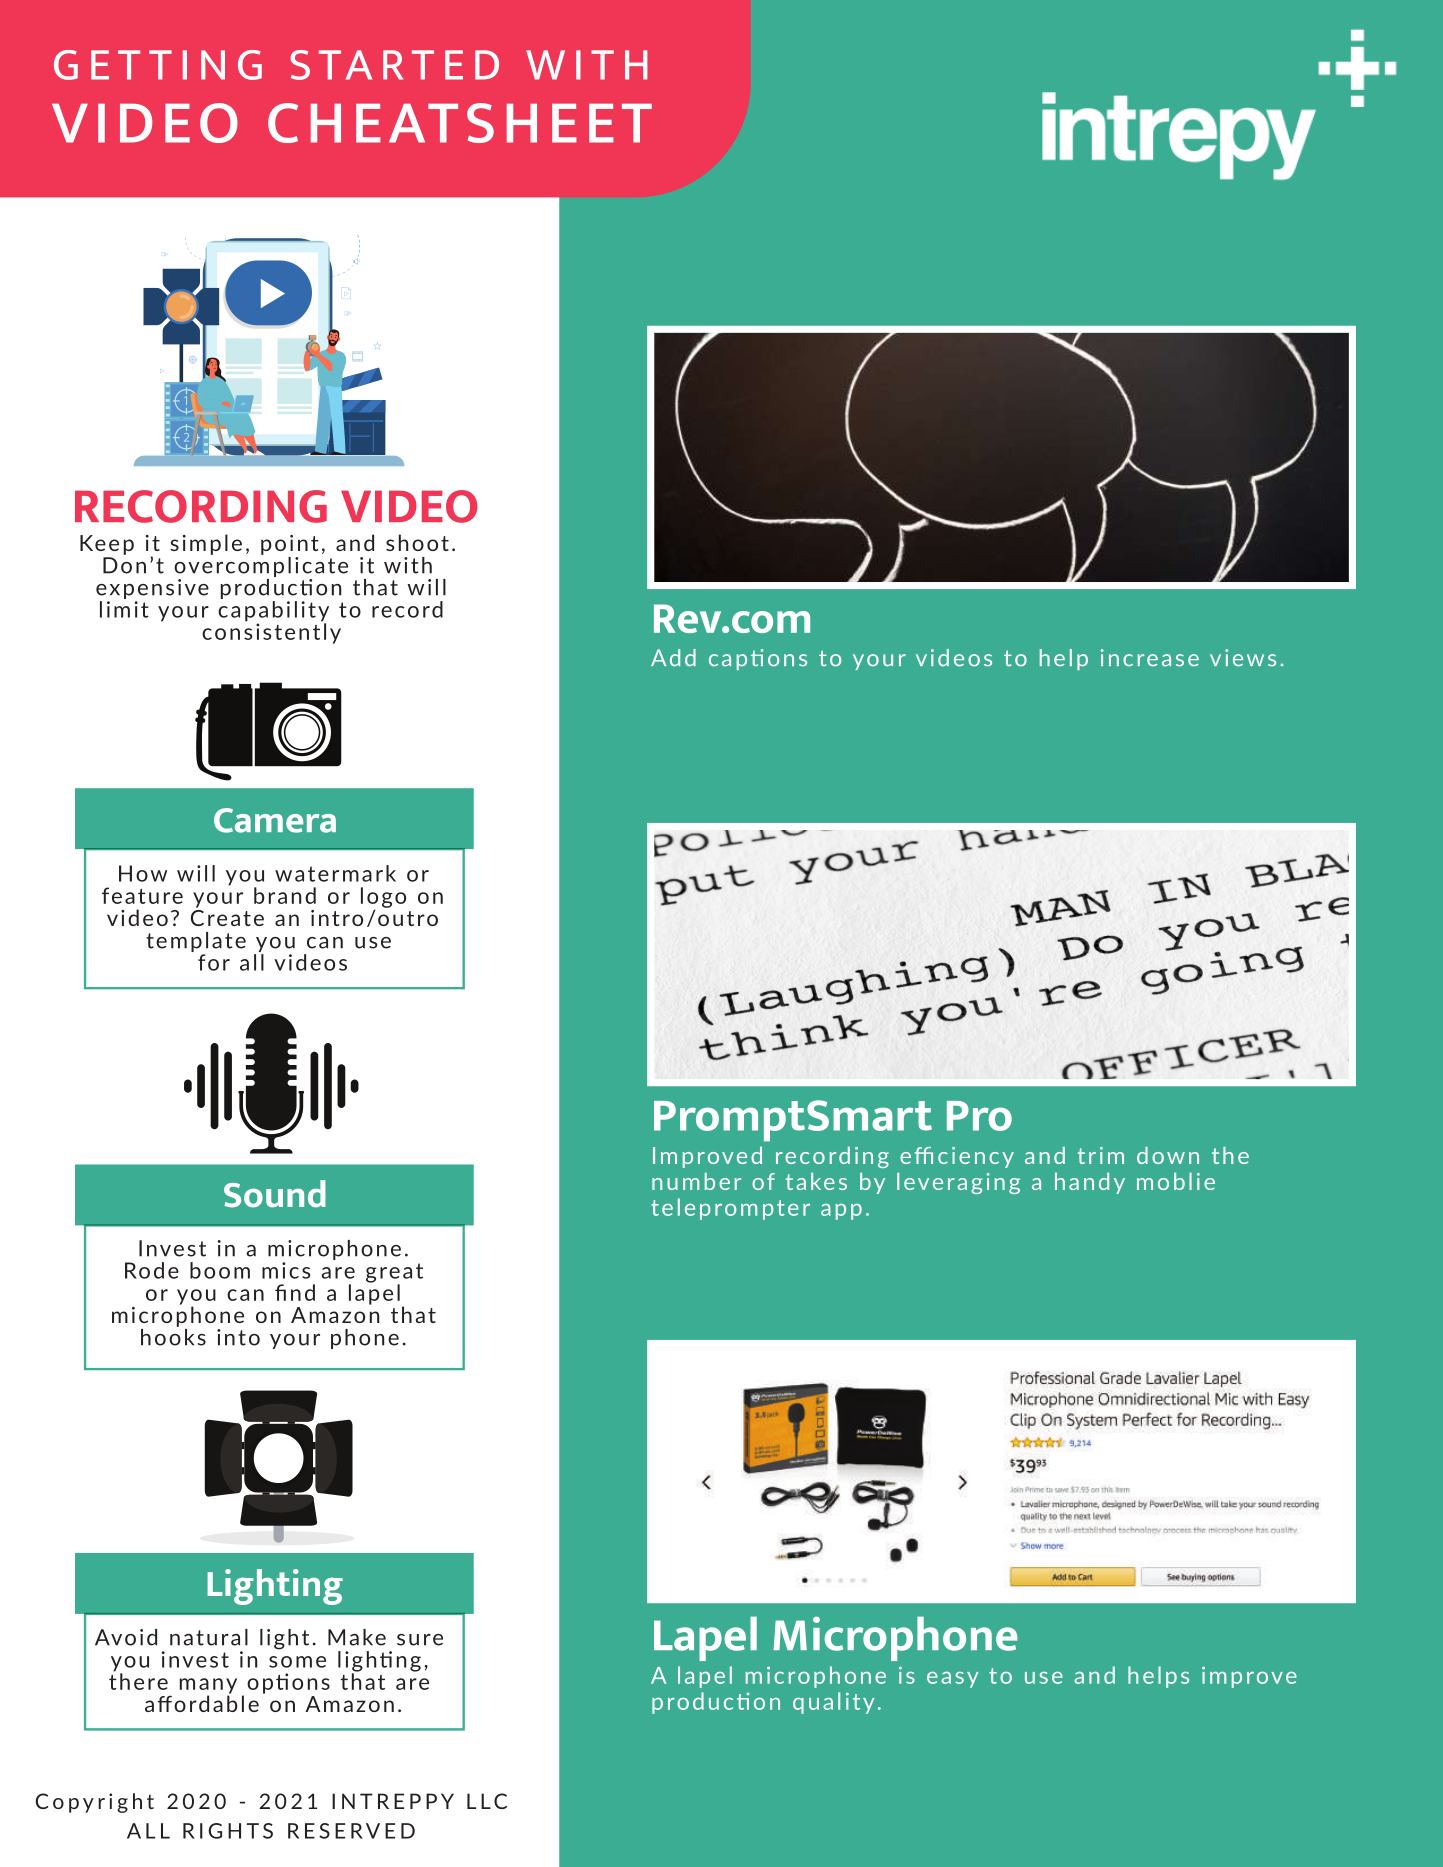  I want to click on LLC, so click(487, 1801).
